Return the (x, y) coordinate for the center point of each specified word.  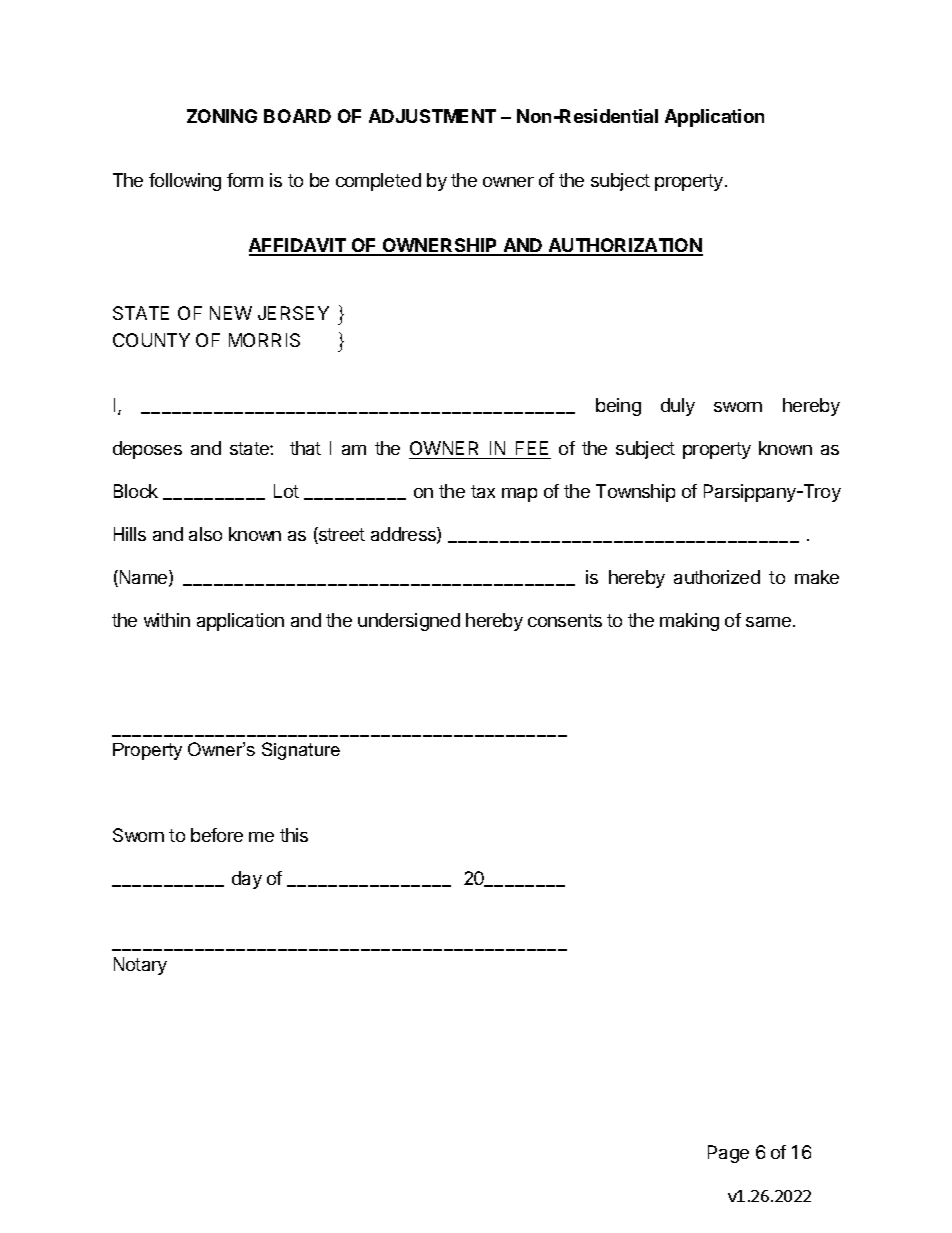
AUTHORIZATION (625, 246)
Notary (140, 966)
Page (728, 1154)
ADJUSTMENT (432, 116)
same (768, 622)
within (167, 620)
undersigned (409, 622)
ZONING (222, 116)
